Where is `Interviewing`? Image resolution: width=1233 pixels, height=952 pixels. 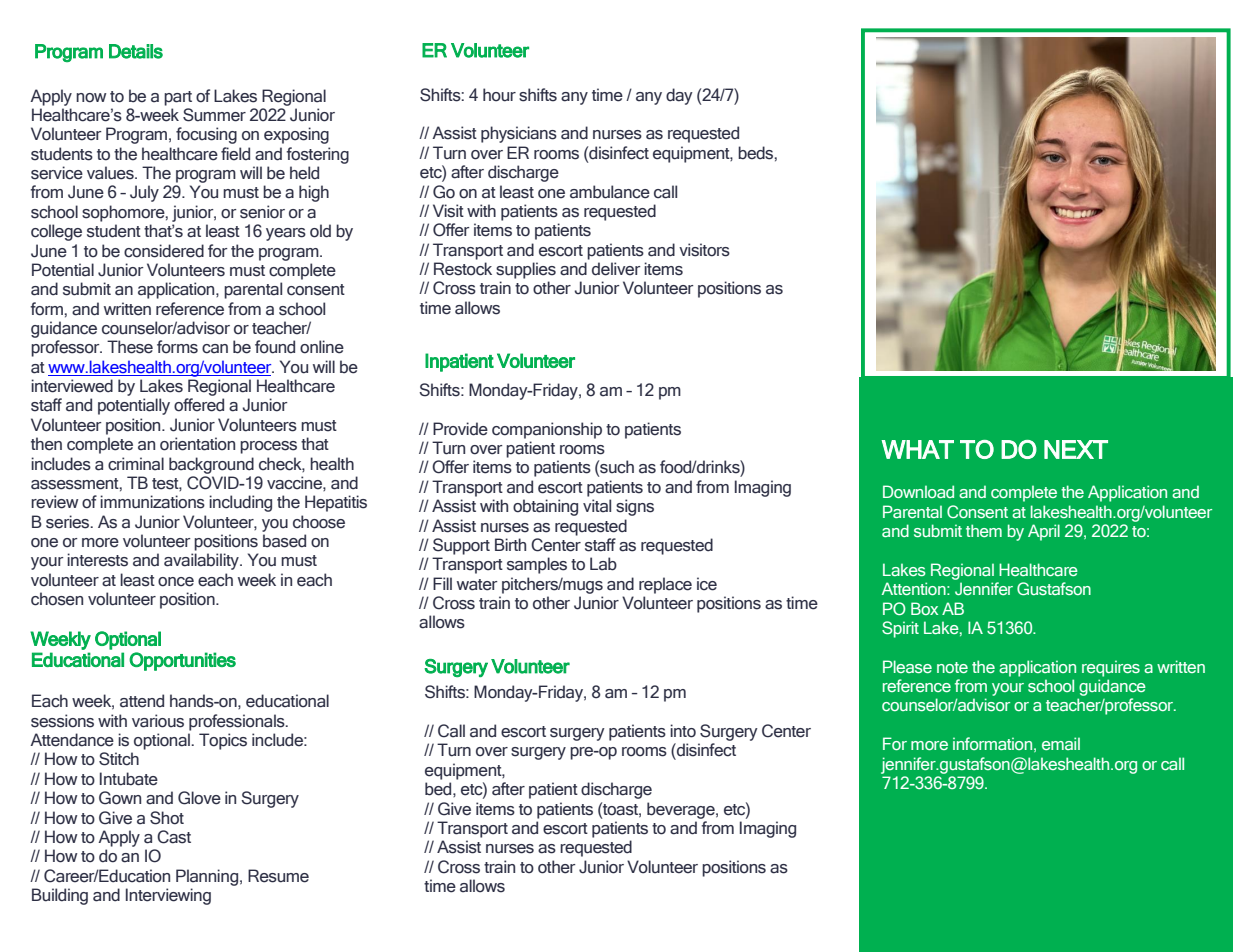
Interviewing is located at coordinates (168, 896).
